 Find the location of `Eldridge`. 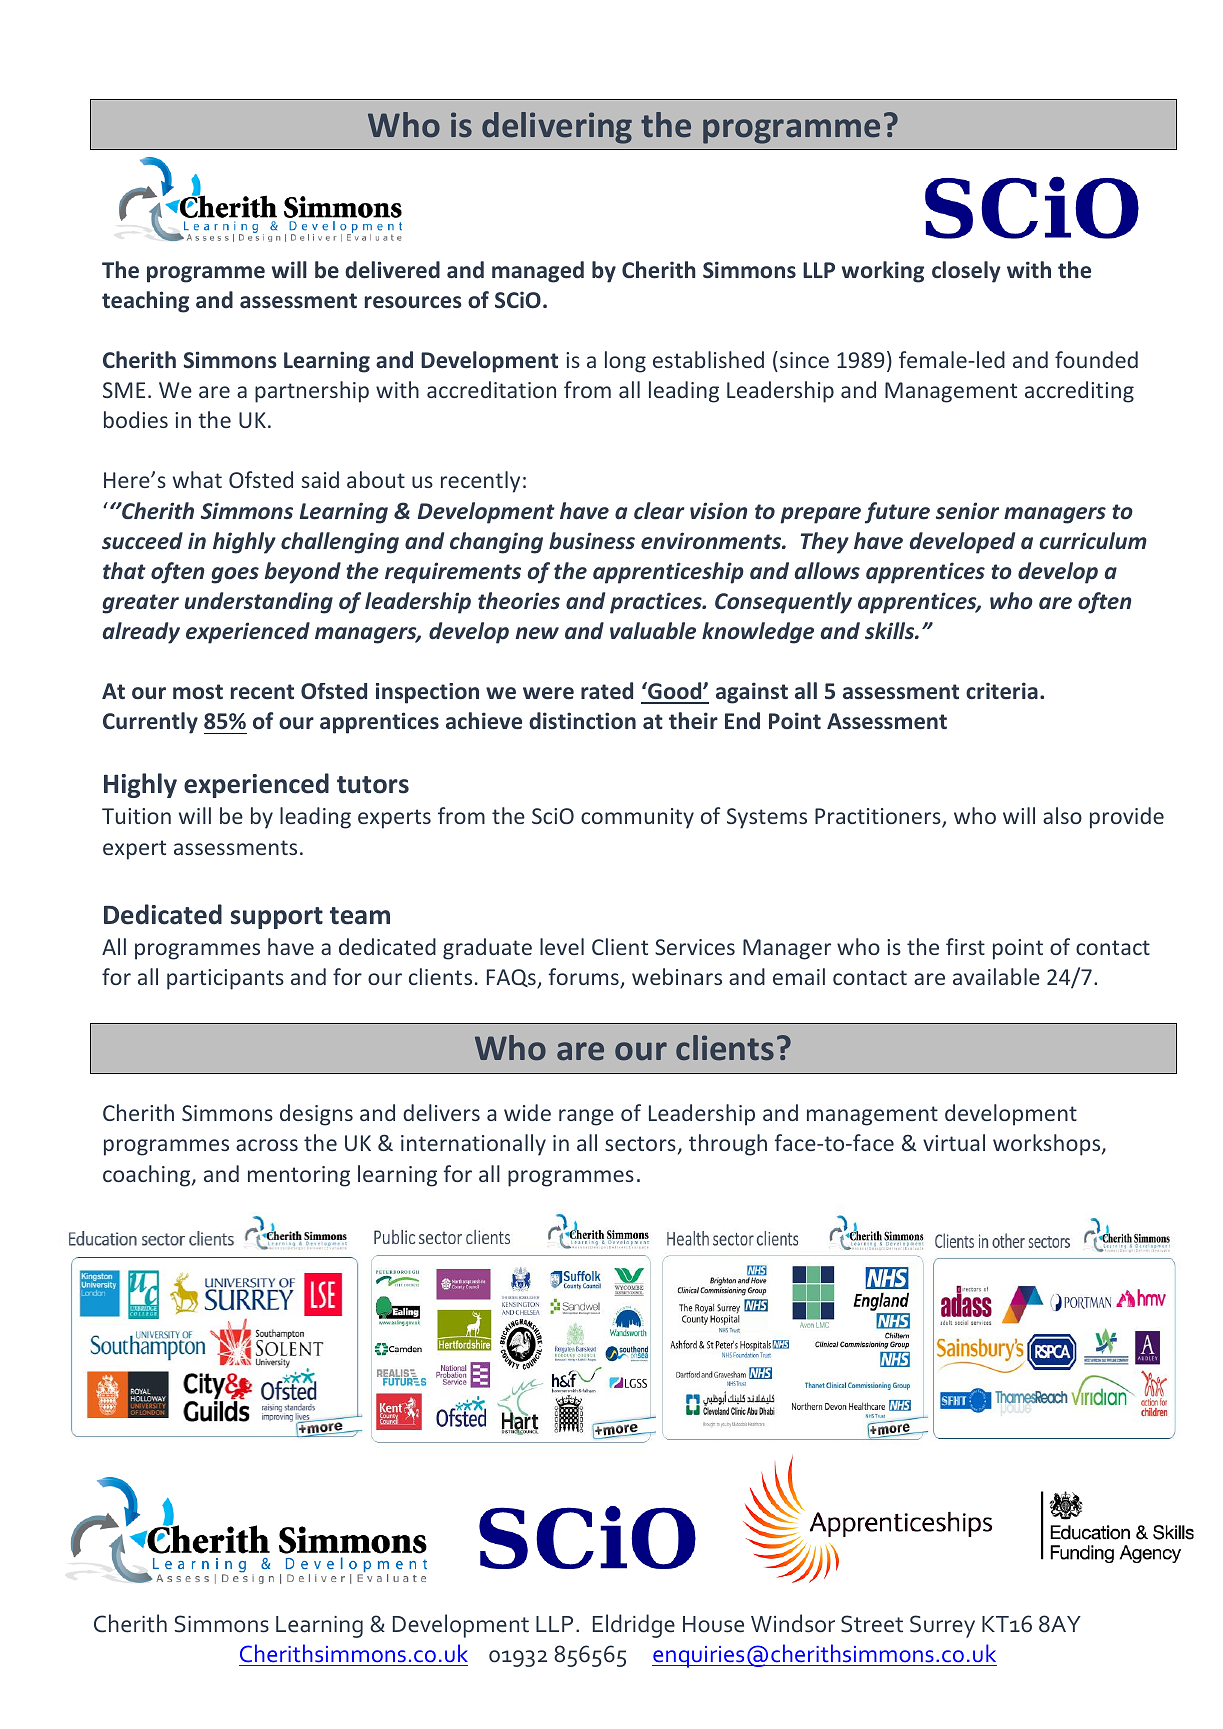

Eldridge is located at coordinates (634, 1626).
